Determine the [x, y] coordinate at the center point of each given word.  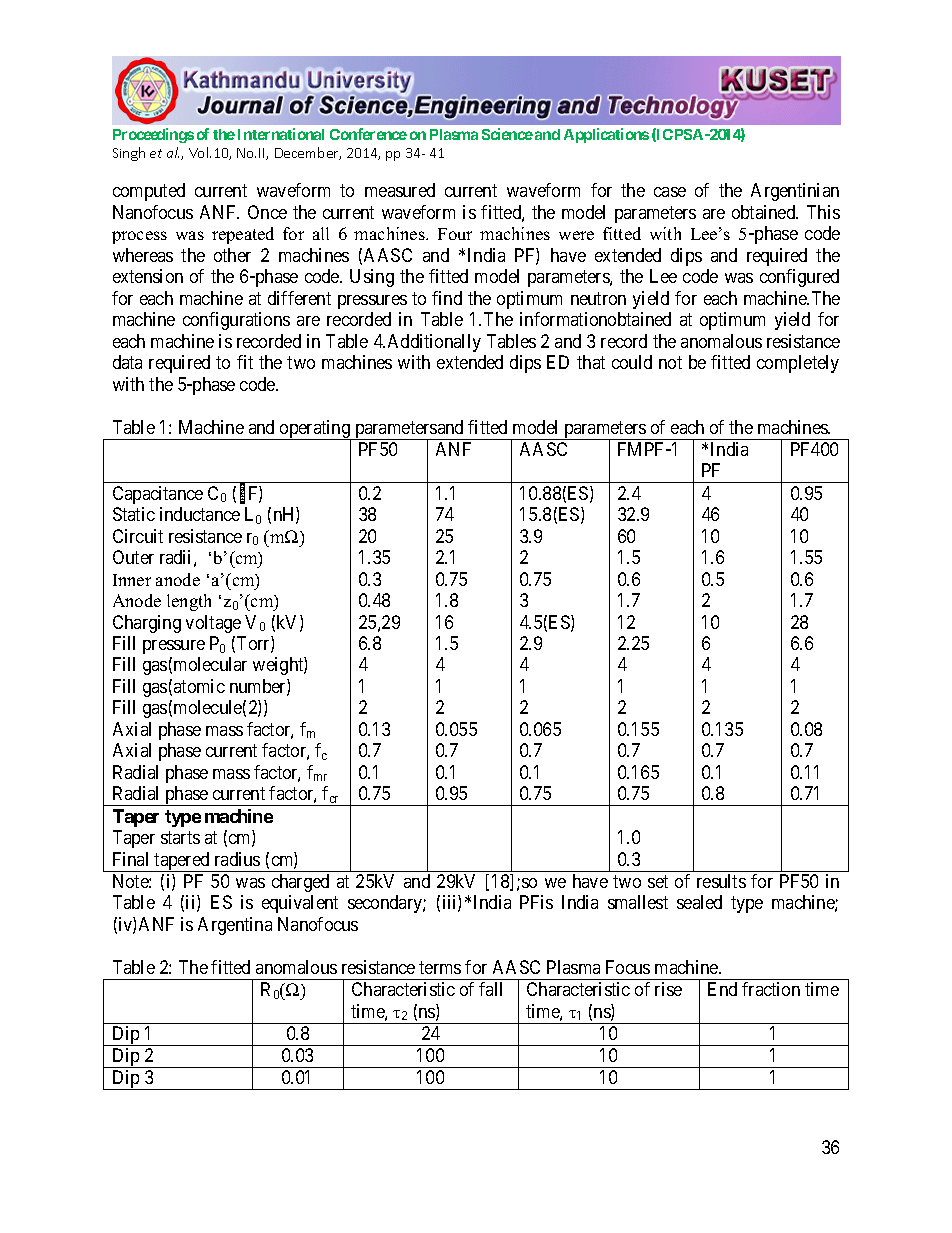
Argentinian [795, 192]
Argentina [235, 926]
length [189, 602]
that [591, 362]
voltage [213, 624]
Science [507, 134]
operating [315, 430]
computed [149, 192]
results [721, 881]
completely [798, 364]
